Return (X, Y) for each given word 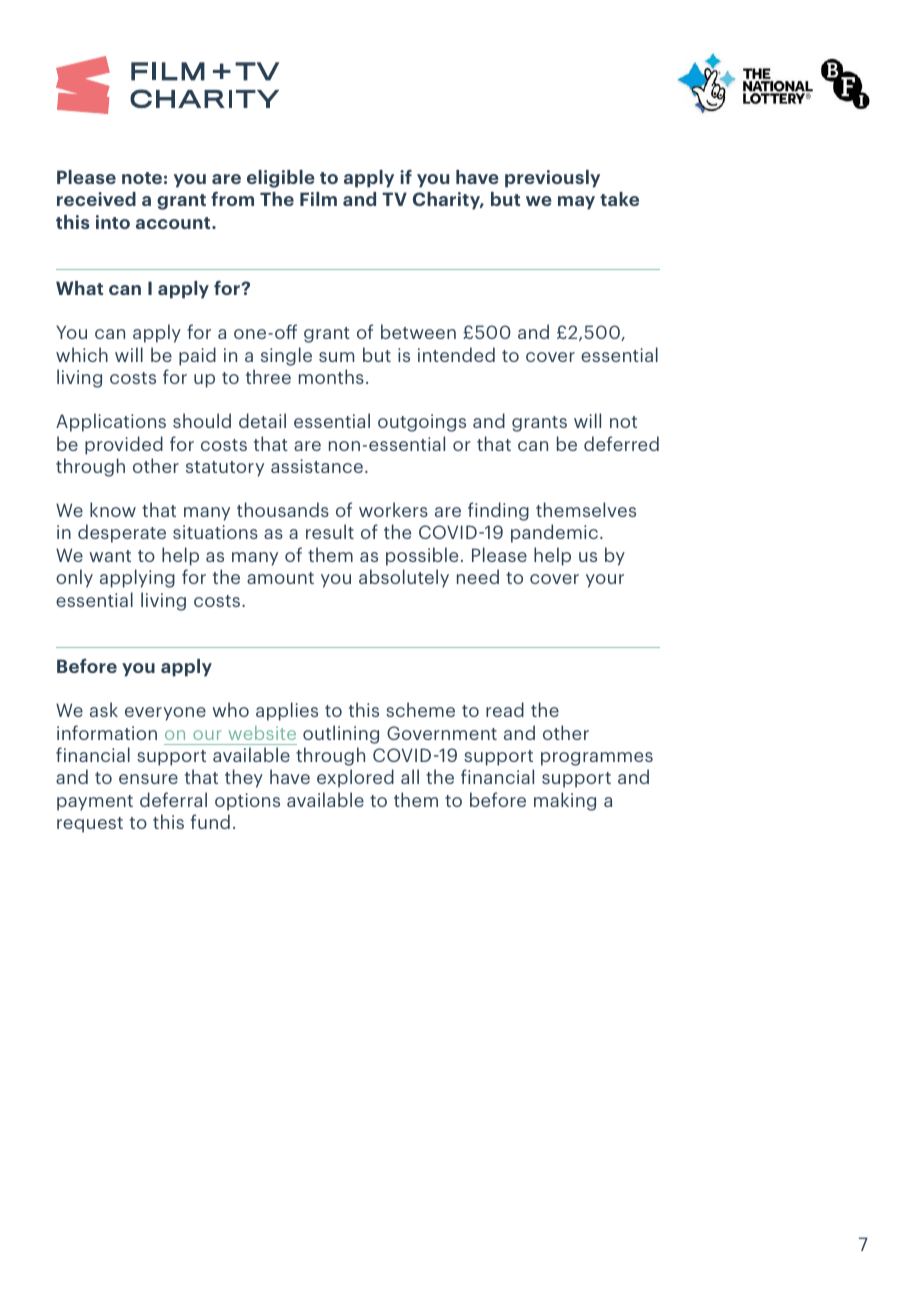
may (576, 203)
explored (355, 778)
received (96, 199)
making (565, 801)
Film (318, 199)
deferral (173, 799)
